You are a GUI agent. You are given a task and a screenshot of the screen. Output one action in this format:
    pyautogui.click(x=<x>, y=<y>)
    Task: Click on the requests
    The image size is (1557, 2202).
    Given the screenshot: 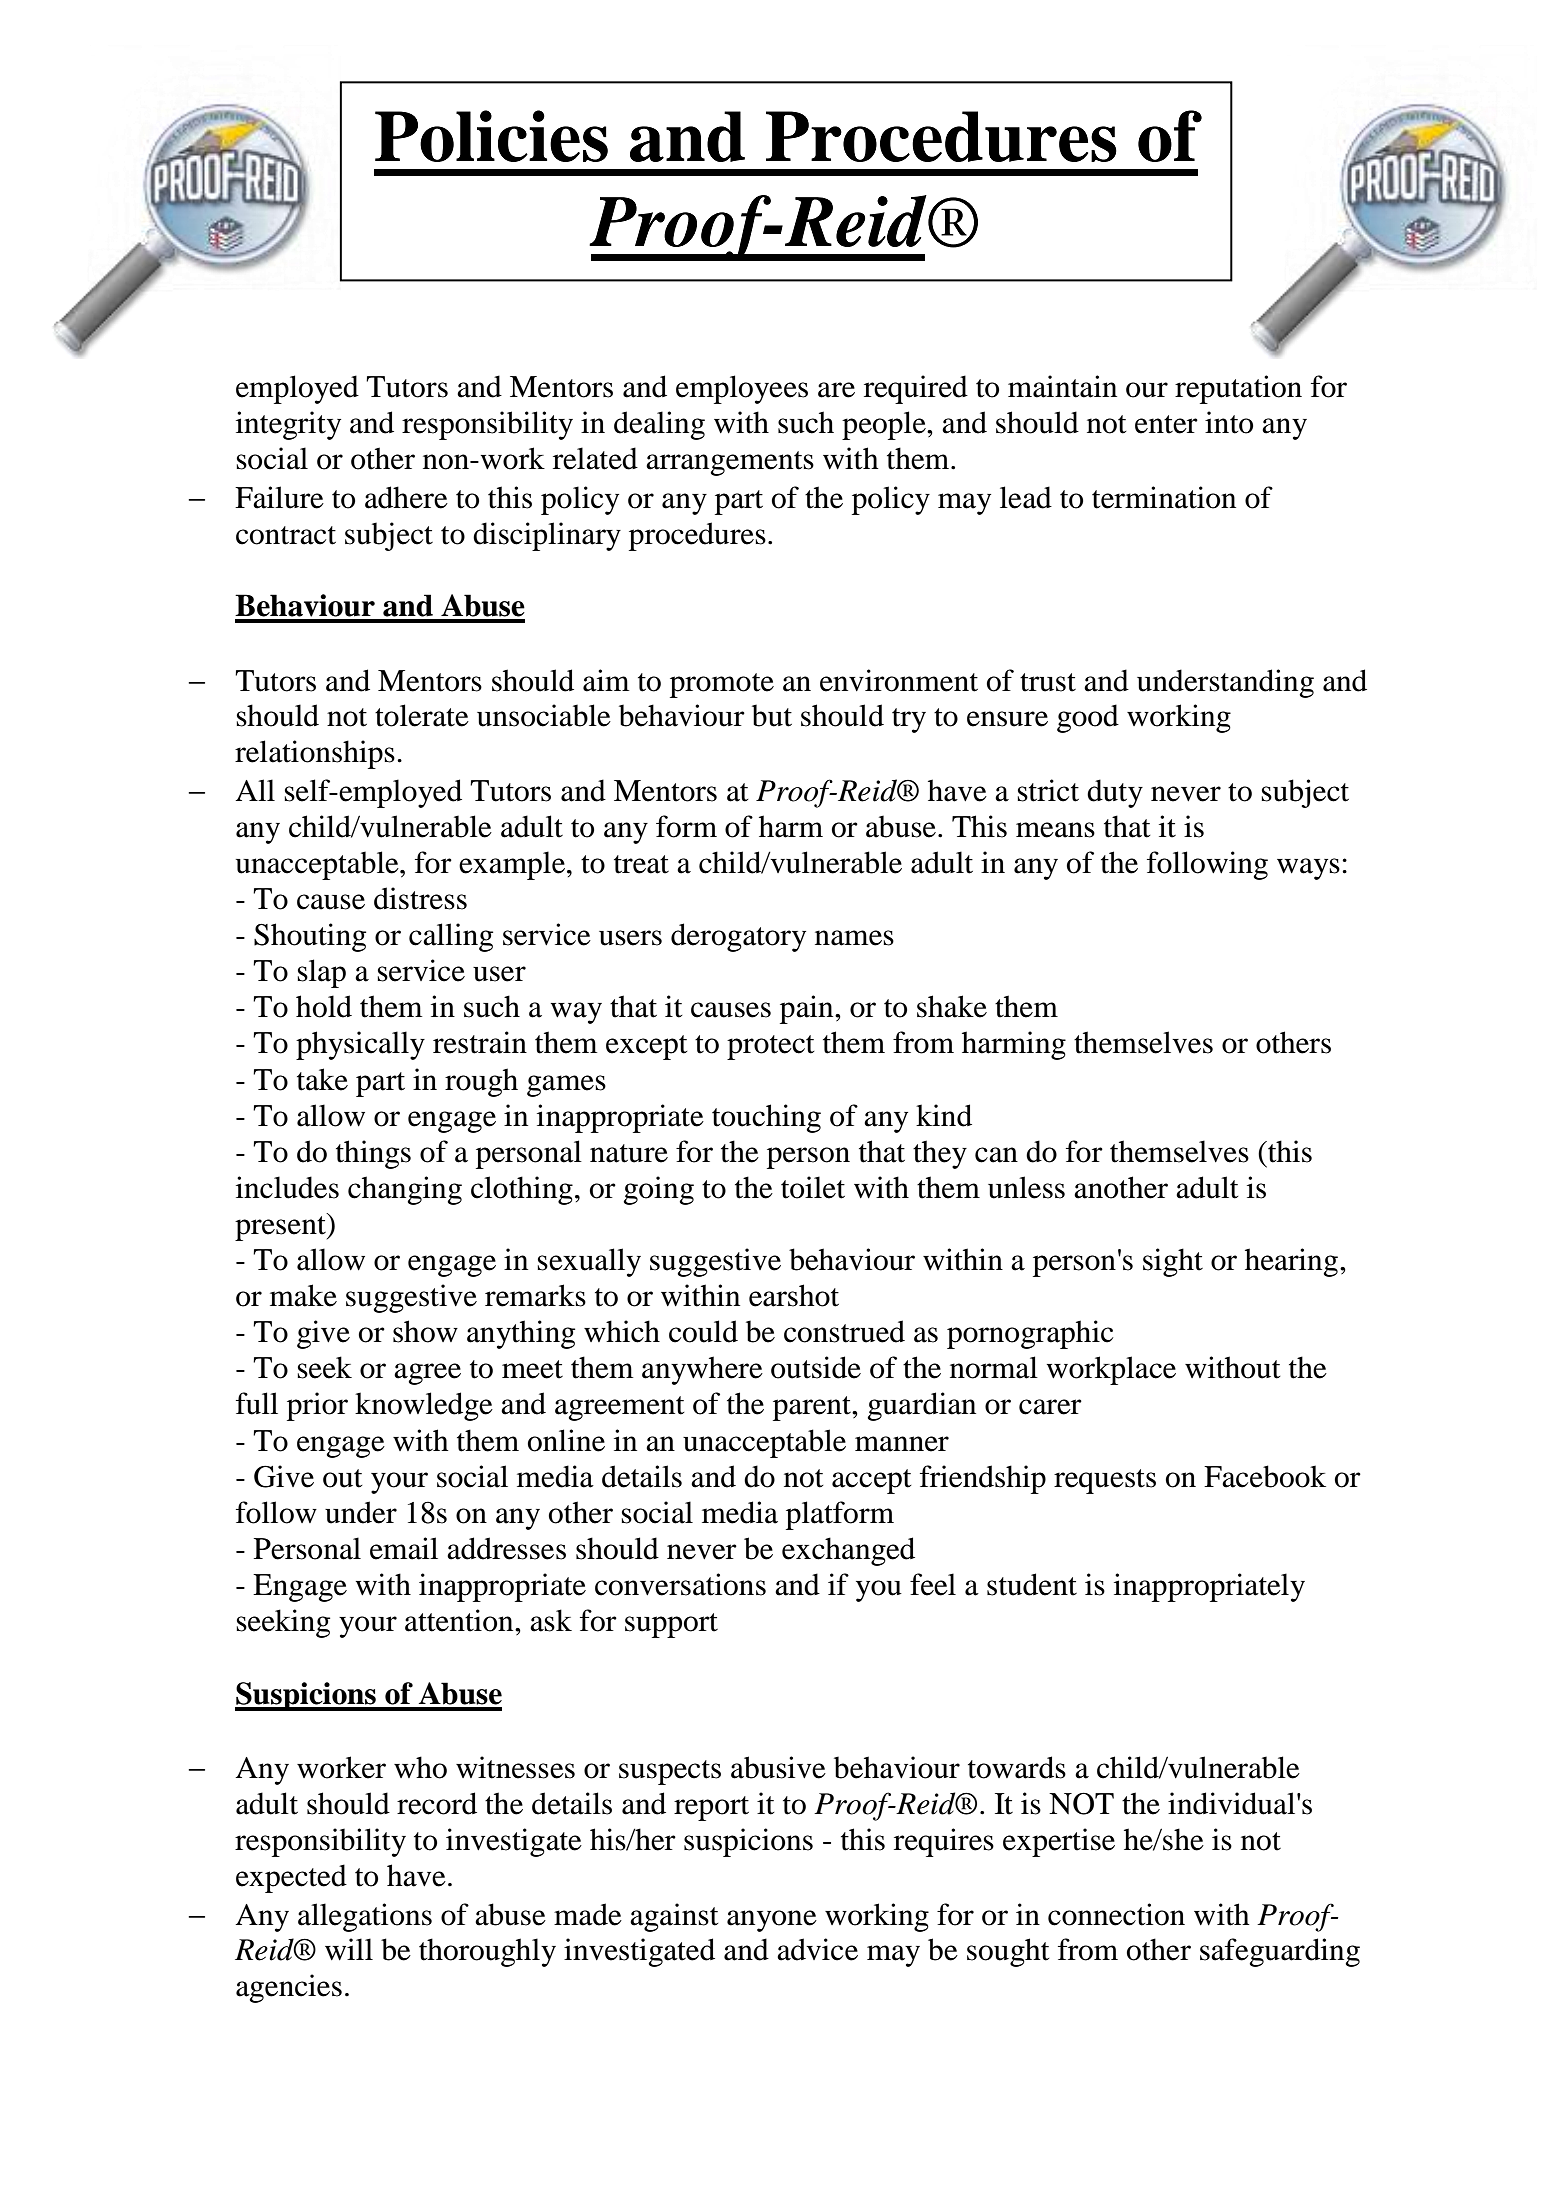 What is the action you would take?
    pyautogui.click(x=1105, y=1481)
